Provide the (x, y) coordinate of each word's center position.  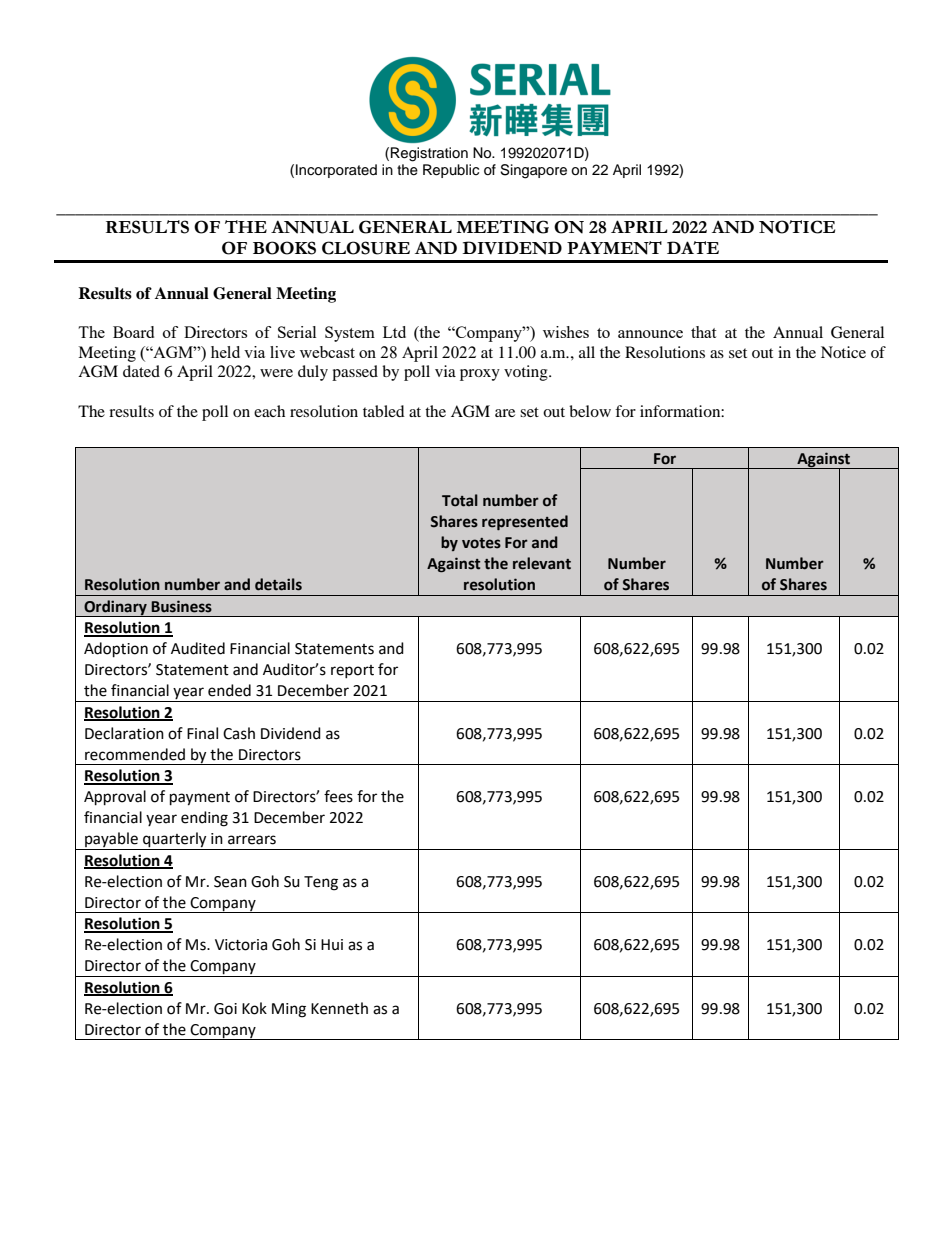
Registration (429, 154)
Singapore (533, 171)
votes (481, 543)
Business (181, 606)
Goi (225, 1009)
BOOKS (284, 248)
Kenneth (339, 1008)
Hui (332, 945)
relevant (542, 563)
